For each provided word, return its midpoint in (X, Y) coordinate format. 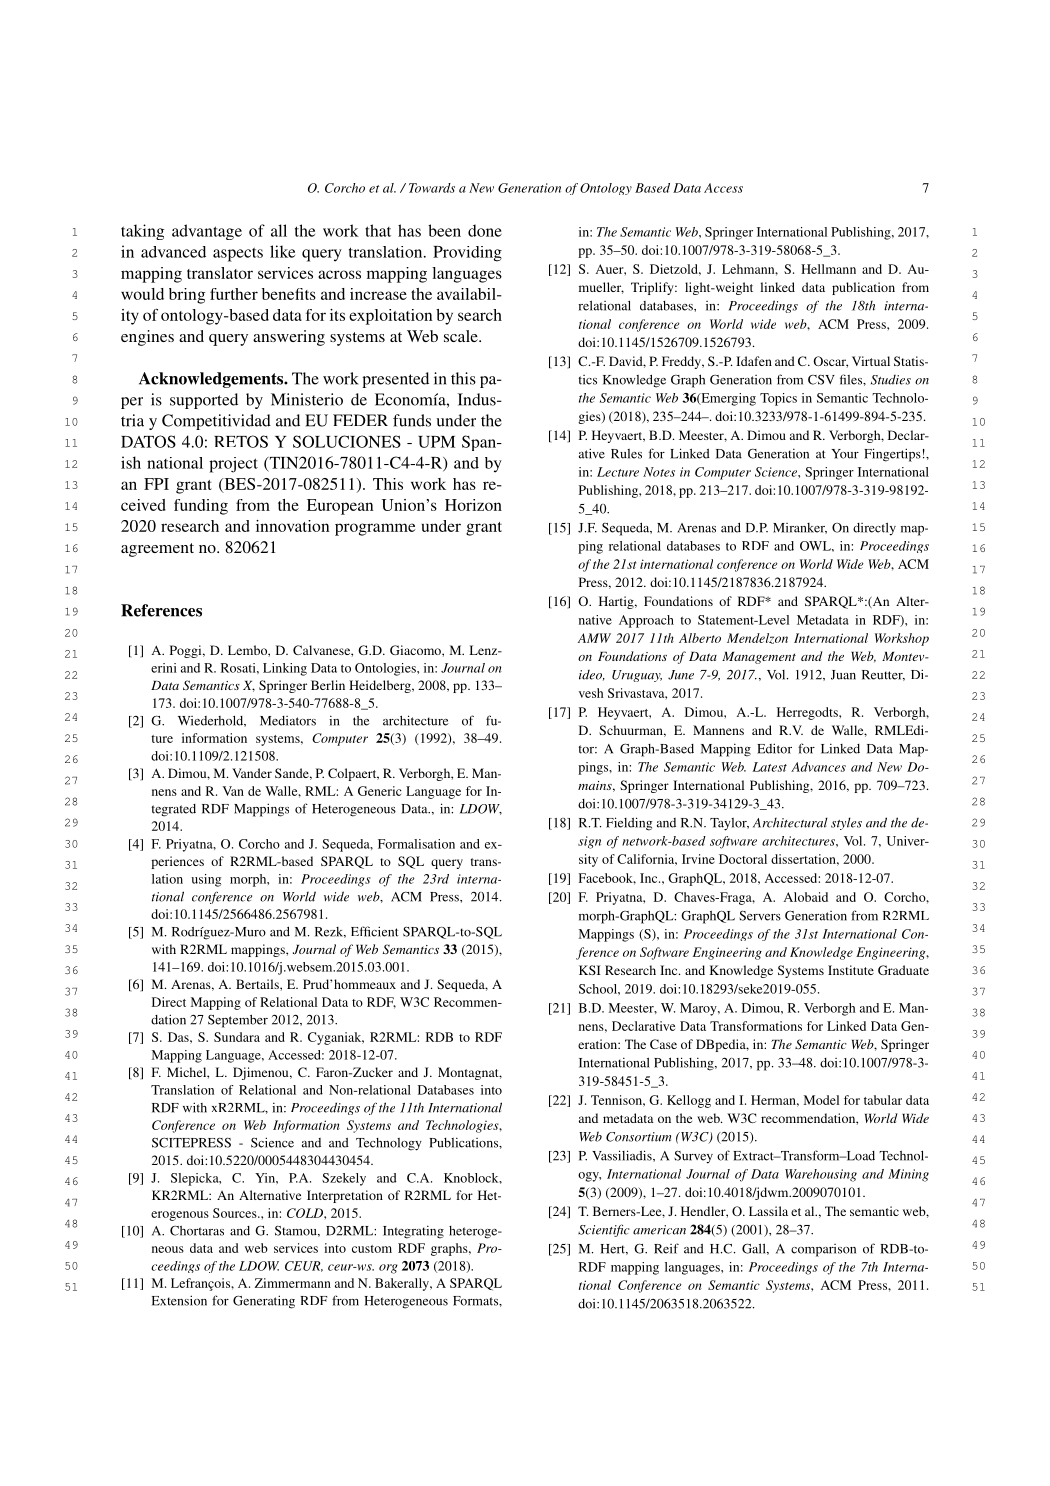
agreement (157, 550)
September (238, 1021)
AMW (594, 638)
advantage (207, 232)
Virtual (871, 361)
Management (759, 658)
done (485, 230)
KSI (590, 970)
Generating (264, 1302)
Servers (760, 915)
